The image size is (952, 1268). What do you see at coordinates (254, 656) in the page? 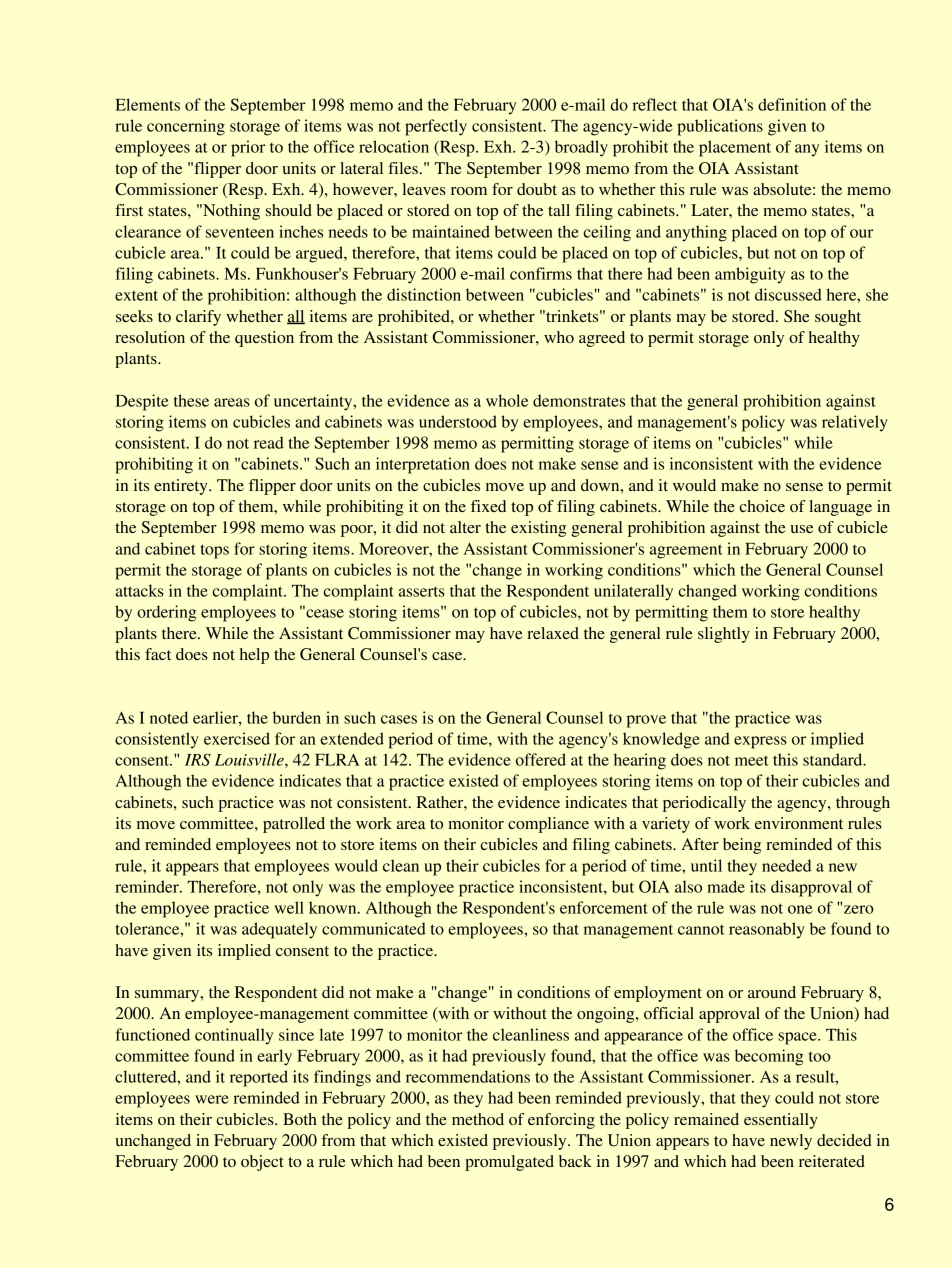
I see `help` at bounding box center [254, 656].
